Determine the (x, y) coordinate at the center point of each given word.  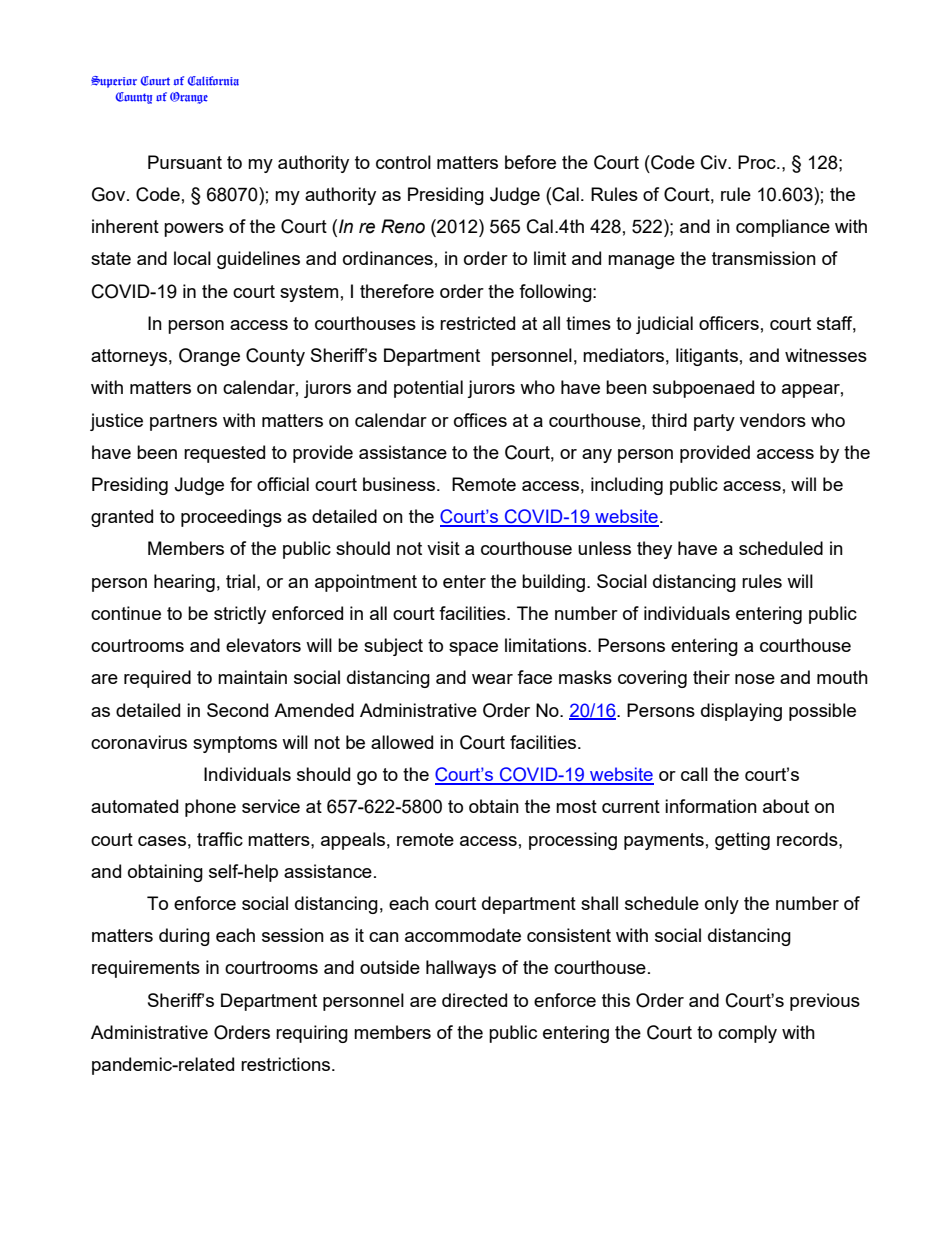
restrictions (287, 1064)
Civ (715, 162)
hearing (184, 583)
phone (210, 808)
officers (729, 323)
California (213, 81)
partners (183, 422)
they (654, 550)
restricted (477, 323)
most (576, 806)
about (786, 806)
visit (443, 548)
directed (474, 1000)
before (530, 162)
